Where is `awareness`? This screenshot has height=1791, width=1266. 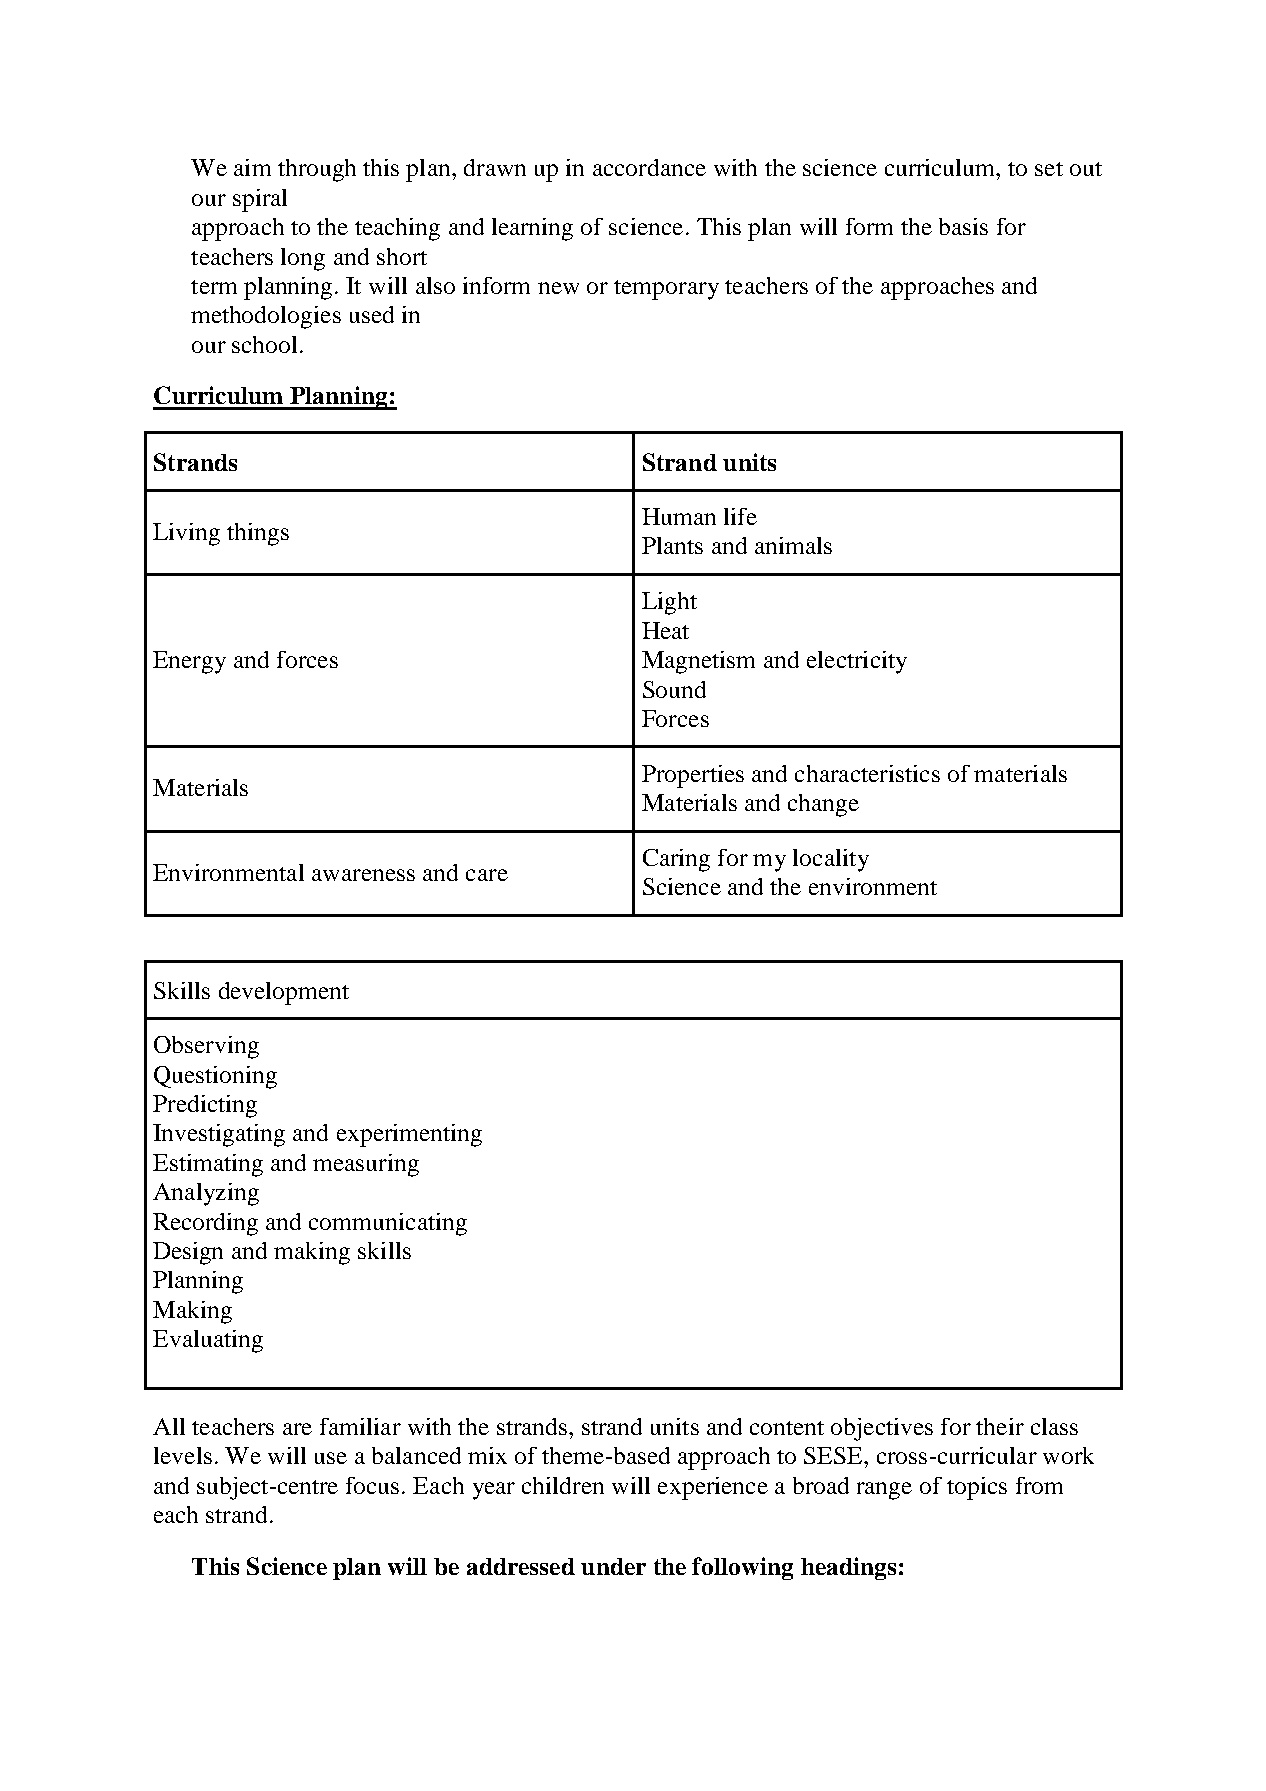 awareness is located at coordinates (363, 875).
